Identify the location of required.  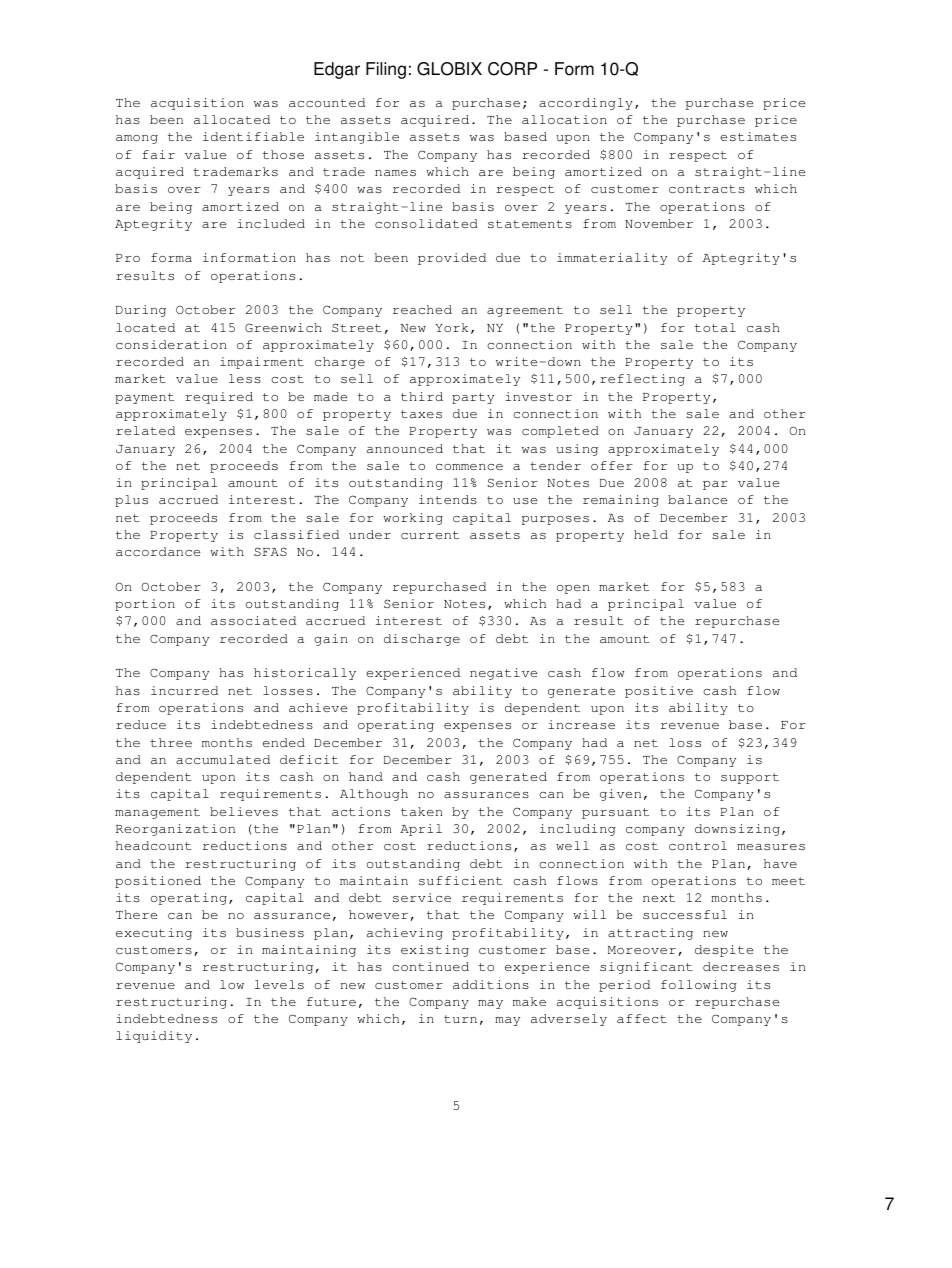
(219, 398).
